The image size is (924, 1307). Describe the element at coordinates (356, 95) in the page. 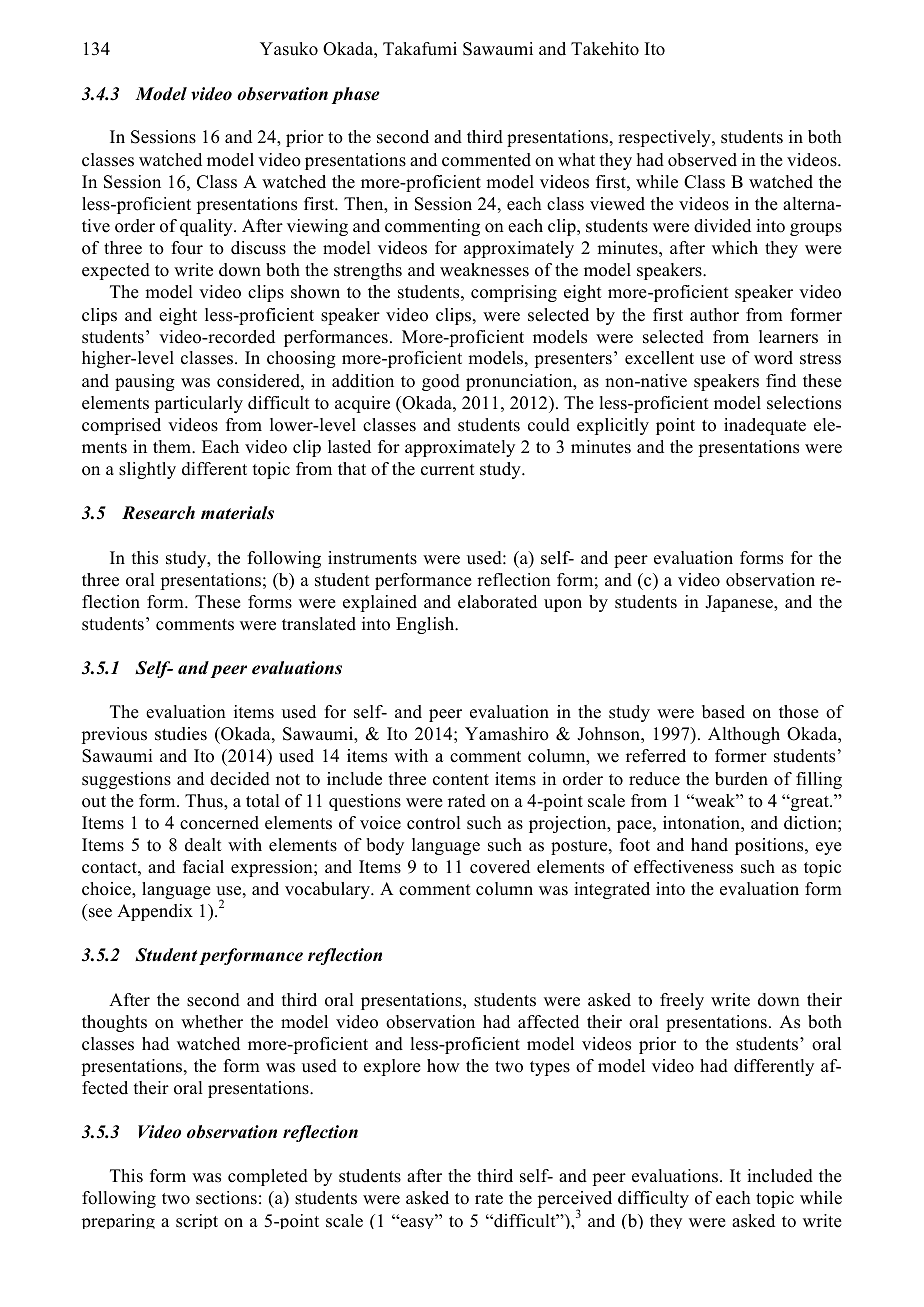

I see `phase` at that location.
